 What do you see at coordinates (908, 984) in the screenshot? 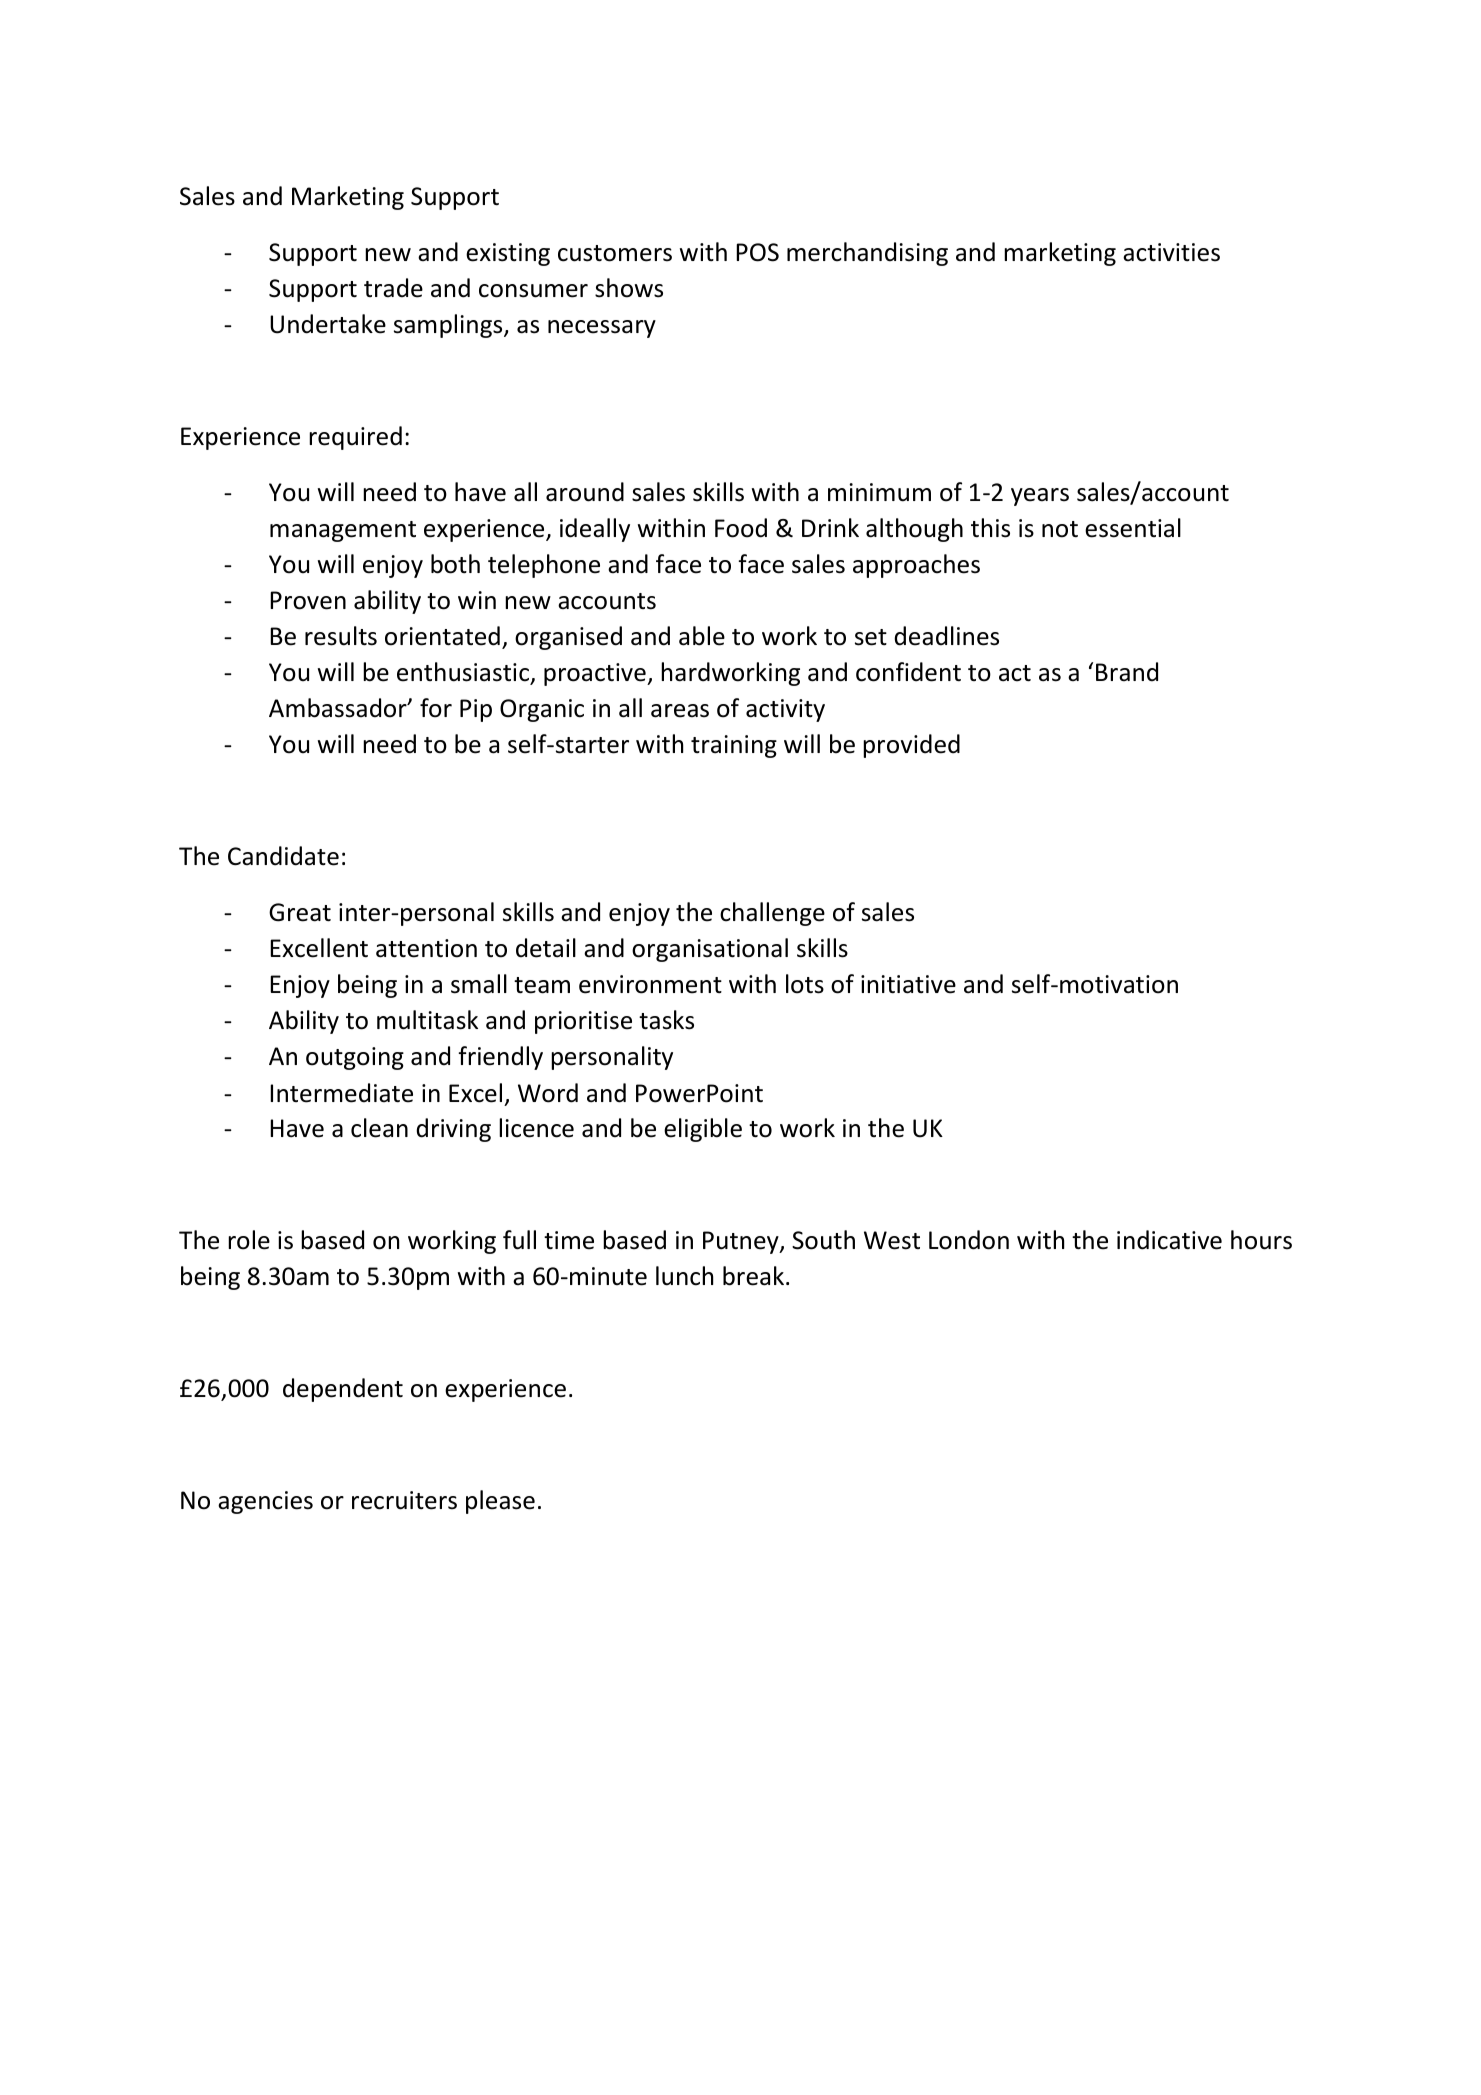
I see `initiative` at bounding box center [908, 984].
